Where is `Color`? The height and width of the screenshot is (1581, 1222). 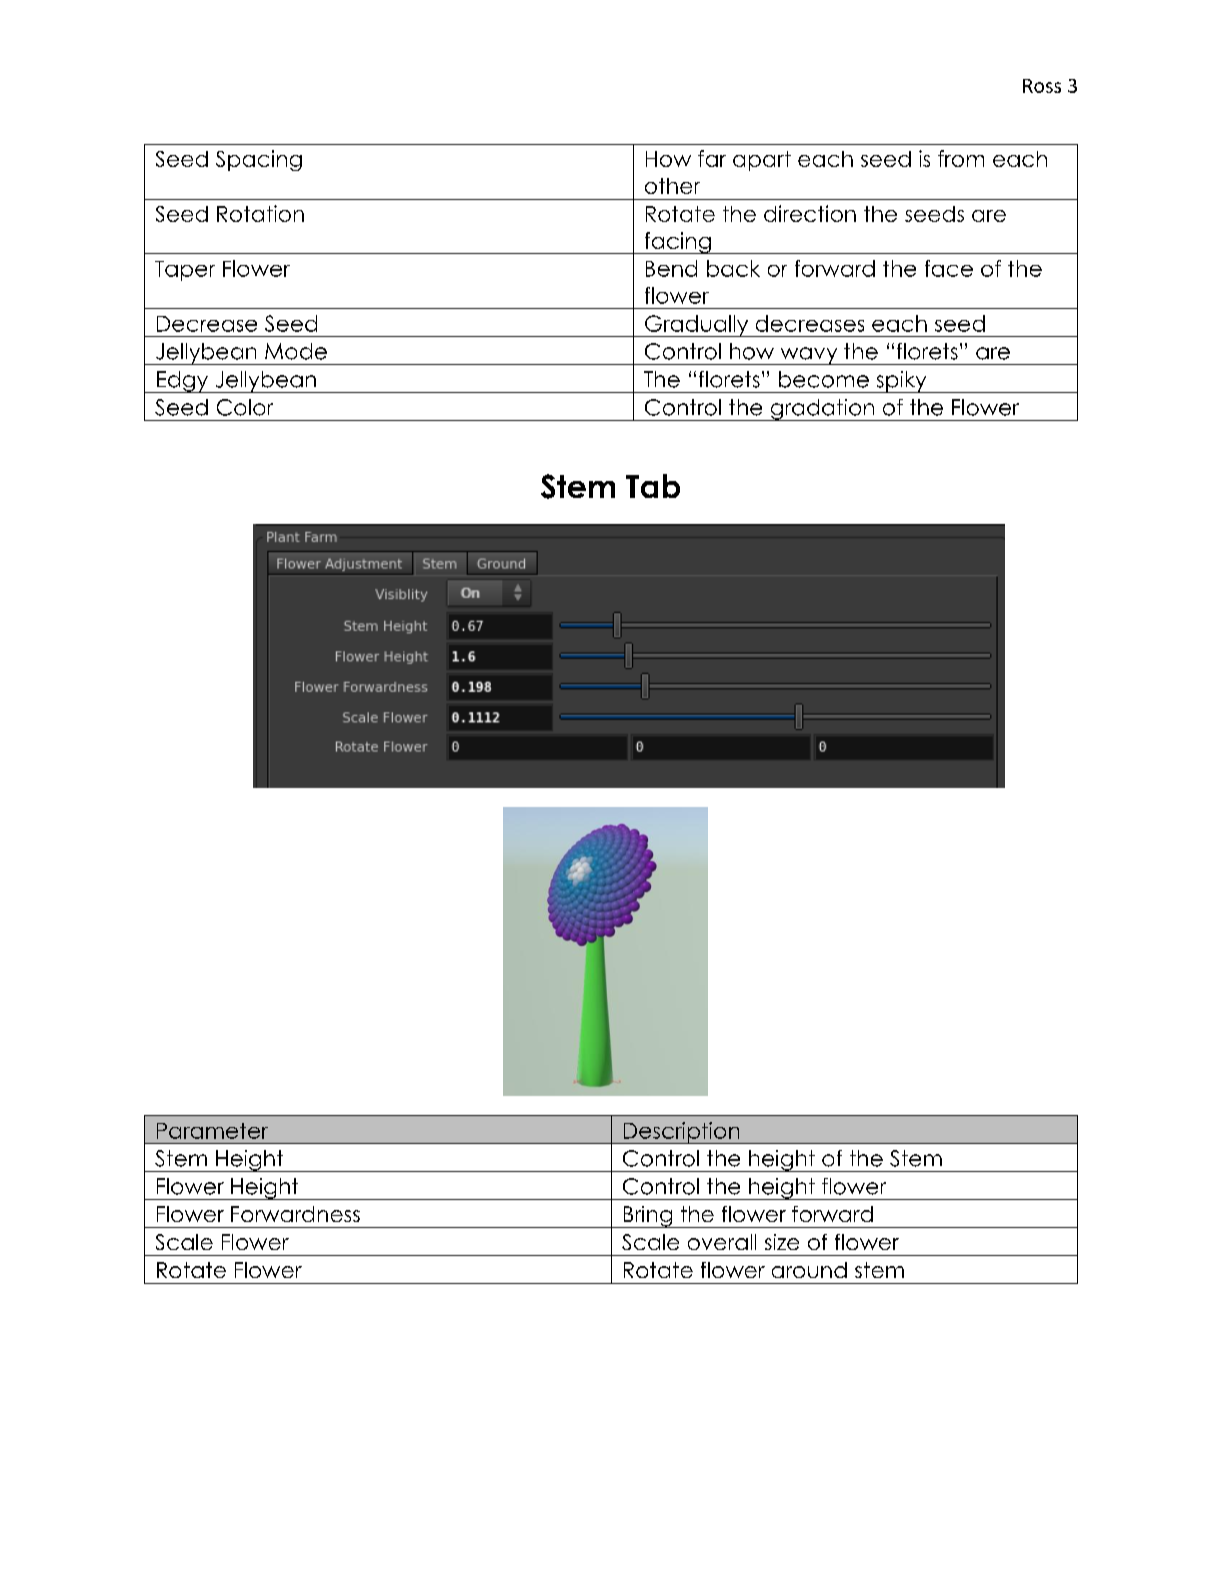
Color is located at coordinates (245, 407).
